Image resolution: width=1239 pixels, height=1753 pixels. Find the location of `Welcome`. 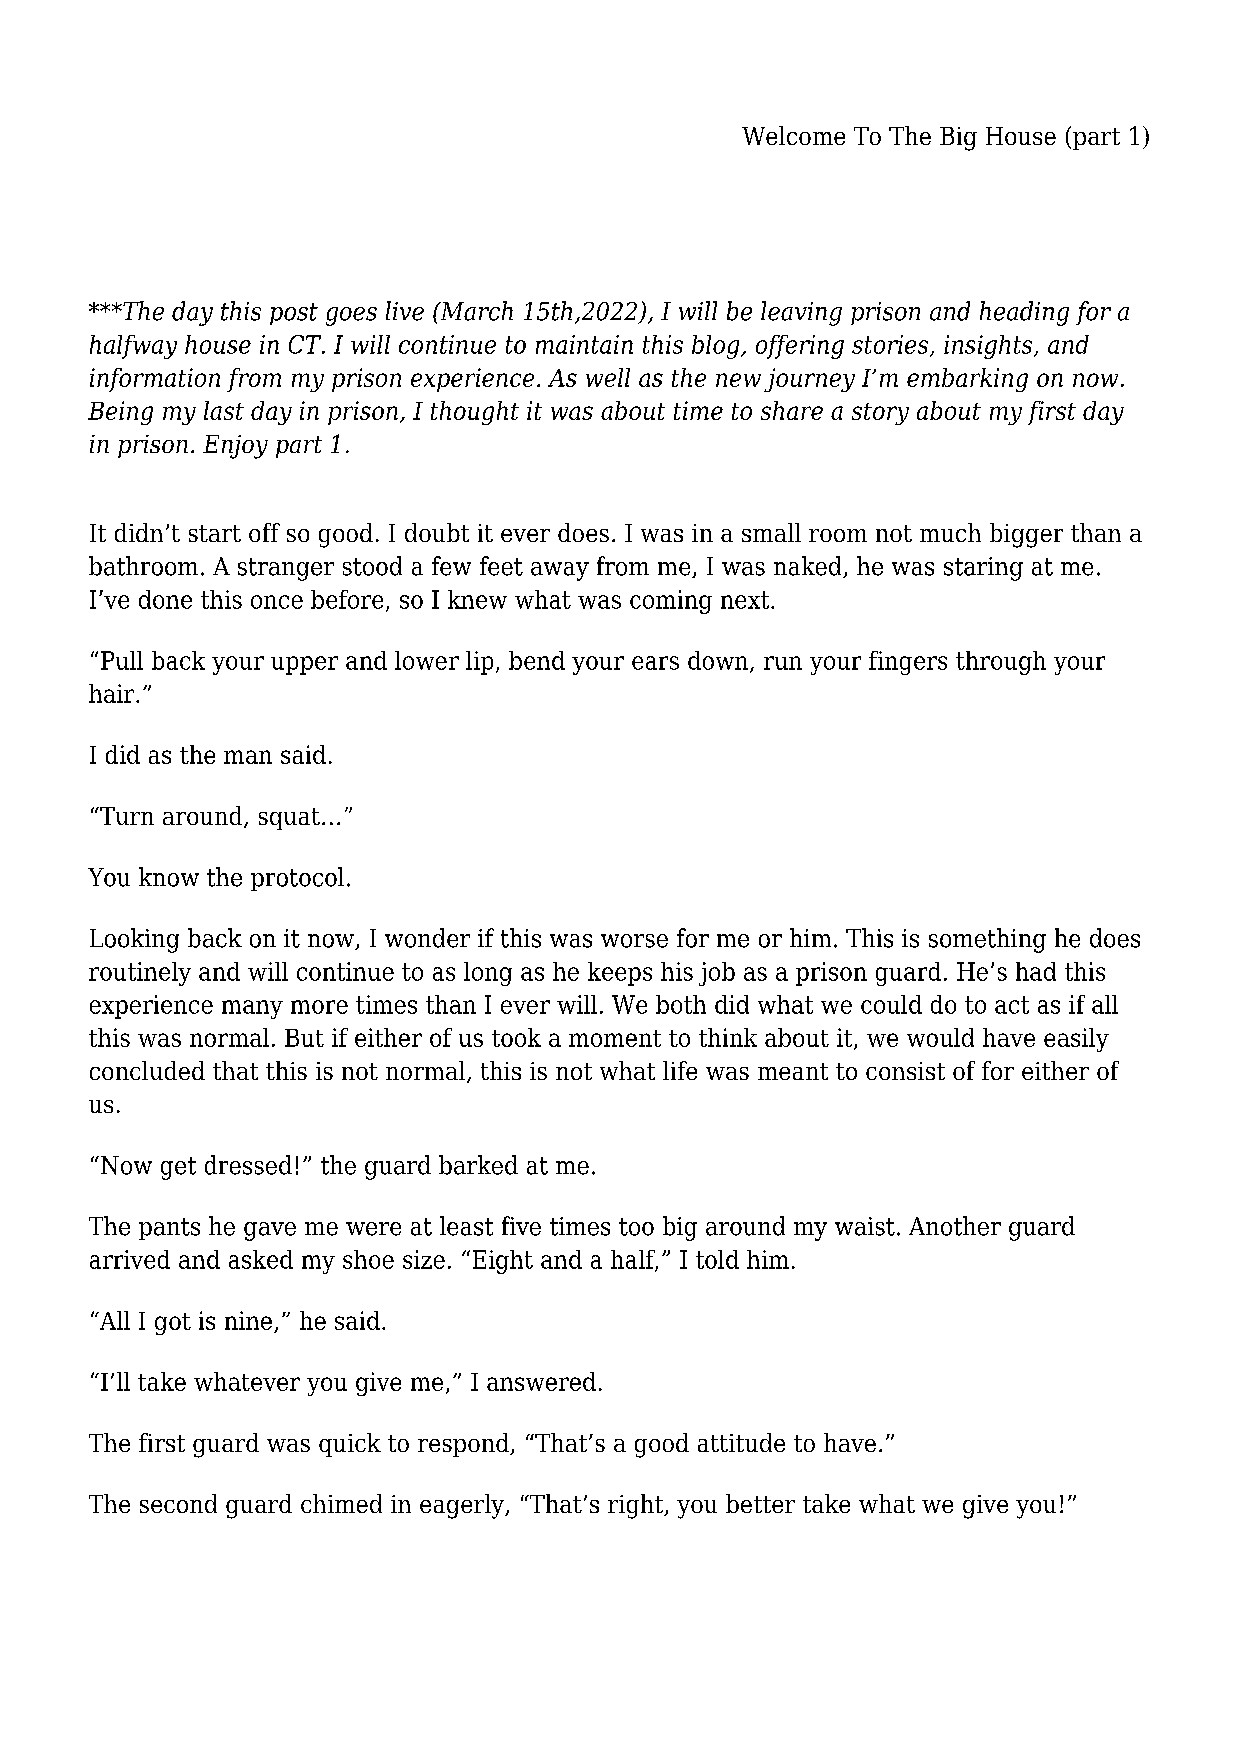

Welcome is located at coordinates (793, 135).
